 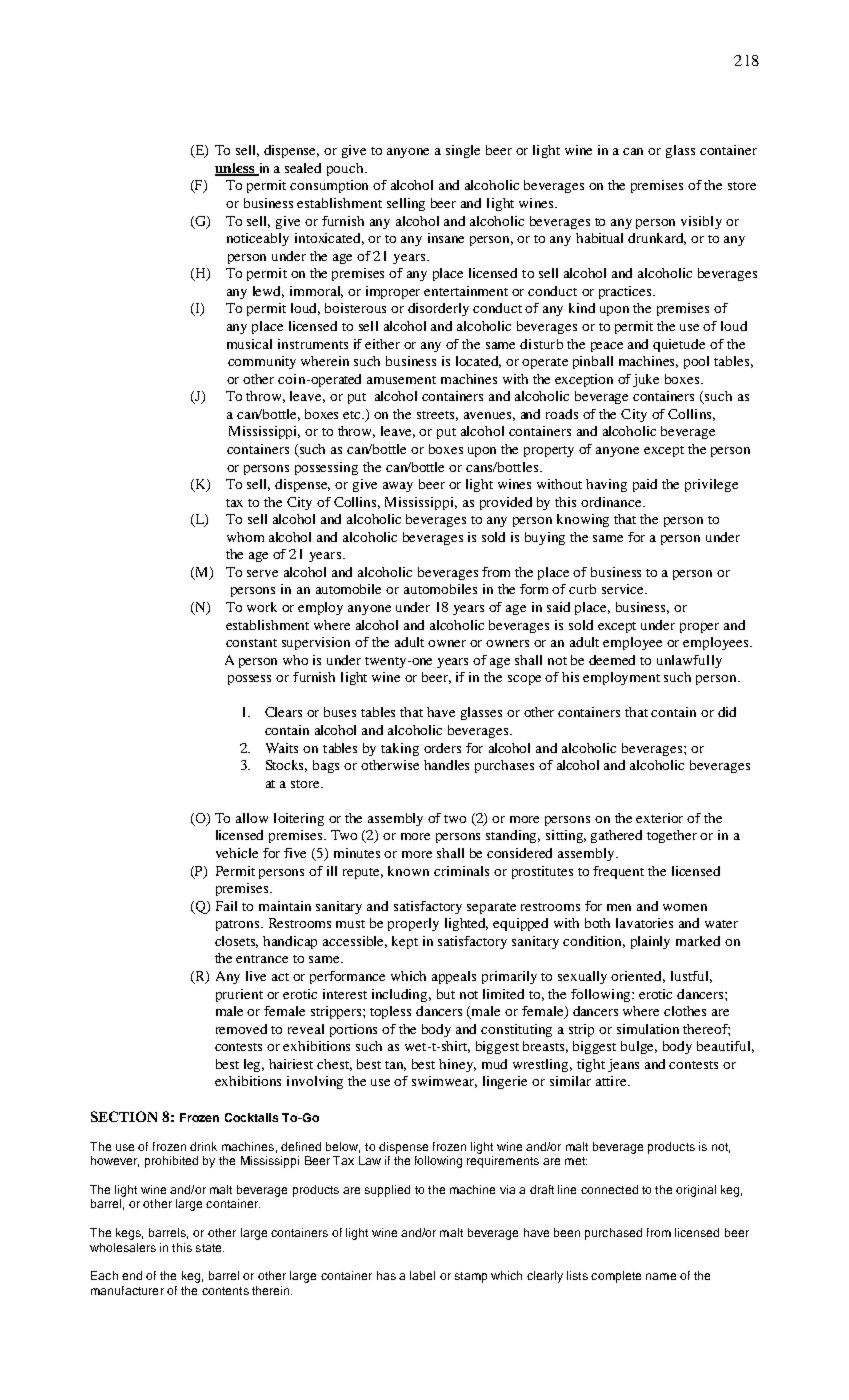 What do you see at coordinates (245, 537) in the screenshot?
I see `whom` at bounding box center [245, 537].
